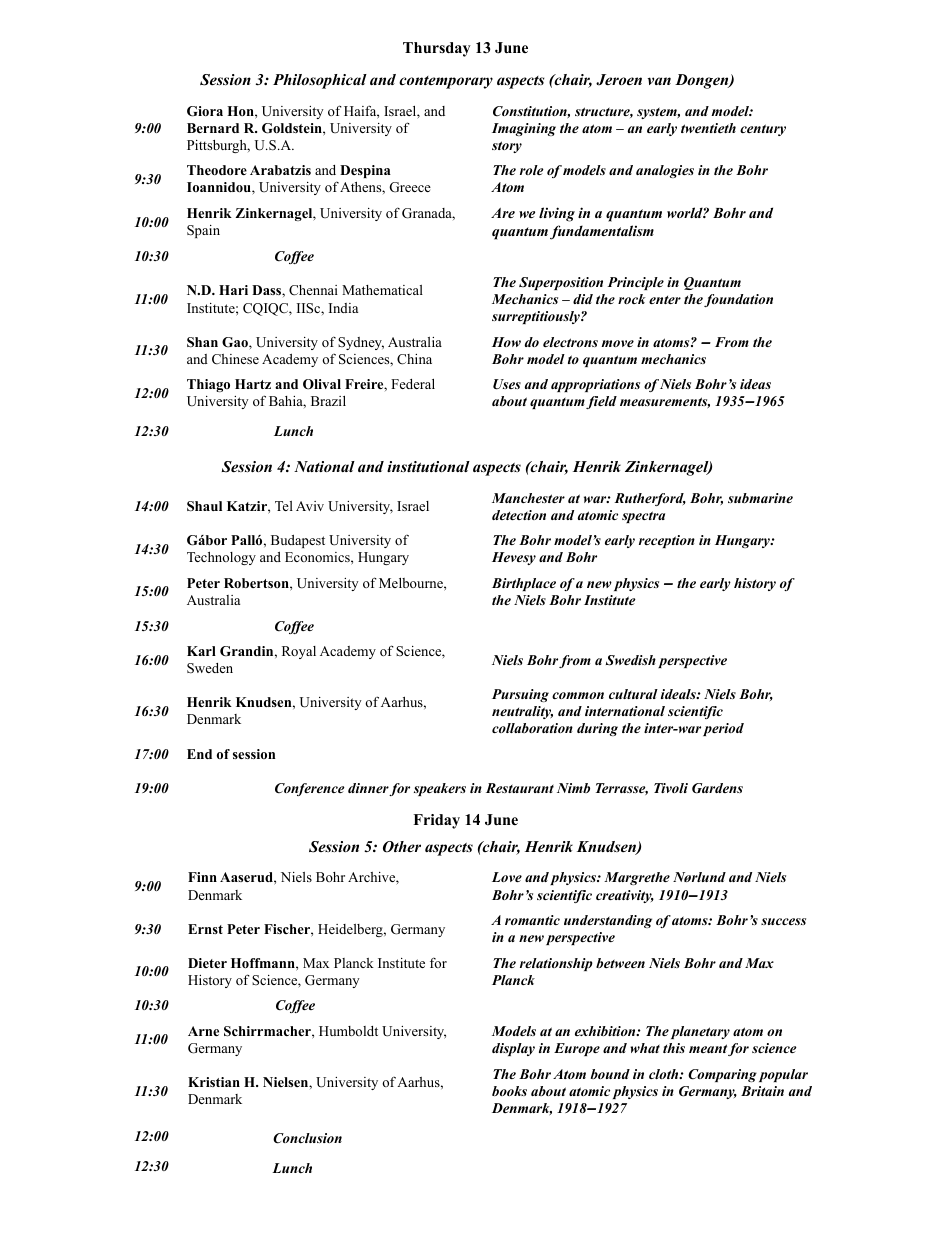 This screenshot has width=952, height=1236. What do you see at coordinates (446, 82) in the screenshot?
I see `contemporary` at bounding box center [446, 82].
